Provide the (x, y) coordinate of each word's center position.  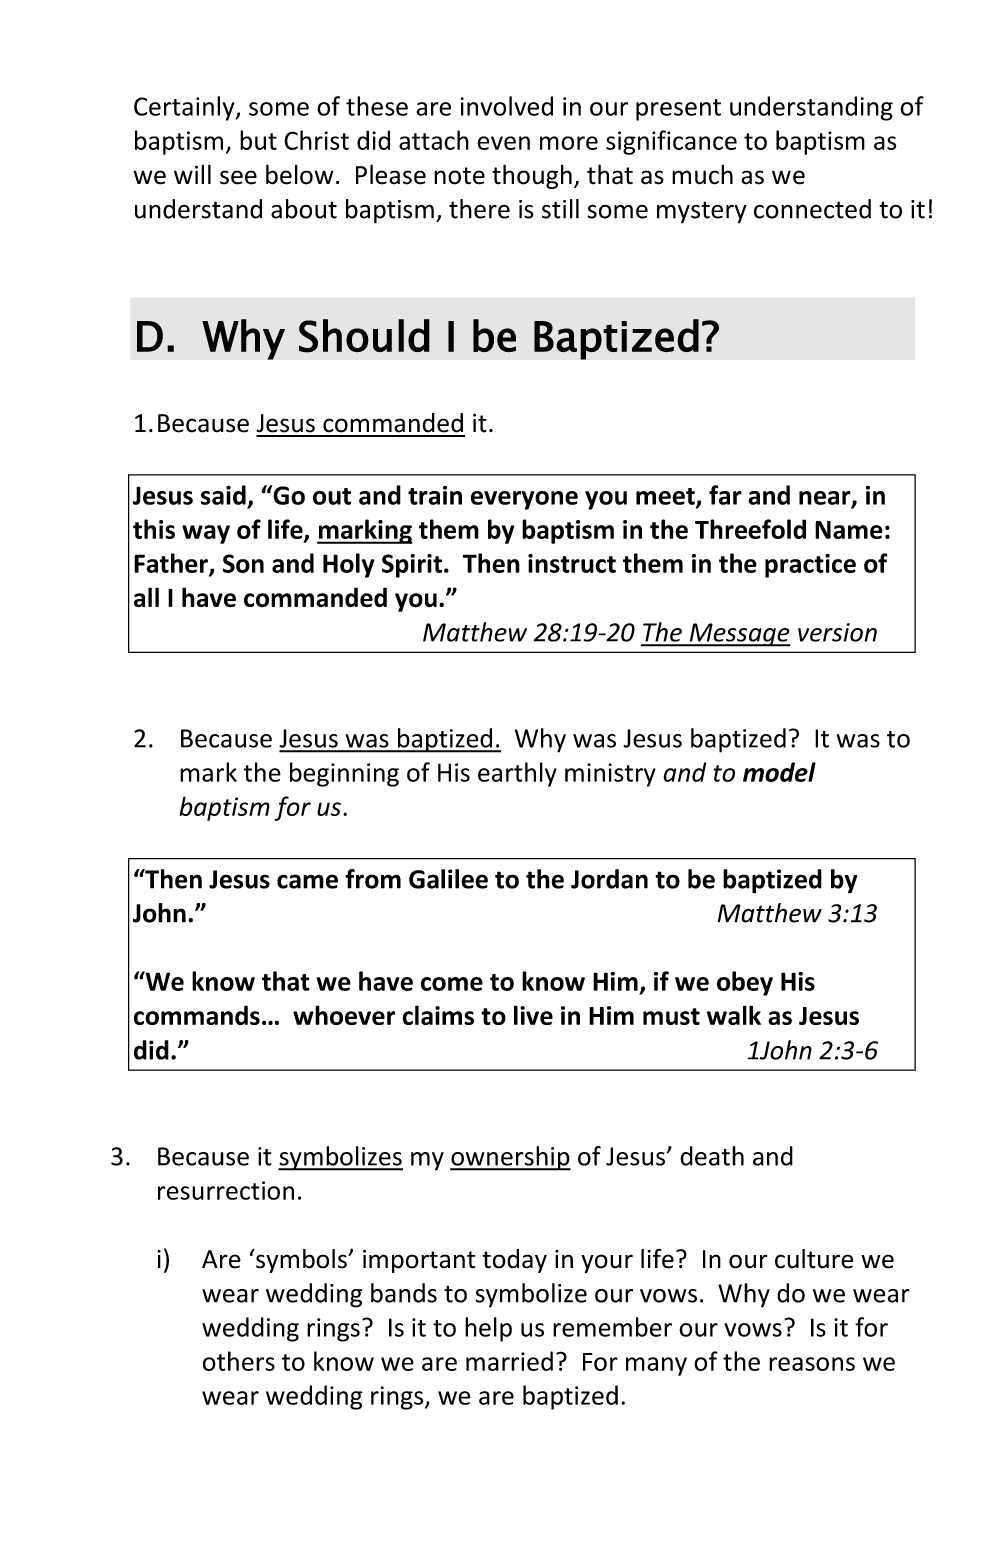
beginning (344, 774)
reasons (812, 1364)
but (258, 140)
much (702, 175)
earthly (517, 774)
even (503, 143)
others (239, 1361)
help (488, 1329)
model (779, 772)
